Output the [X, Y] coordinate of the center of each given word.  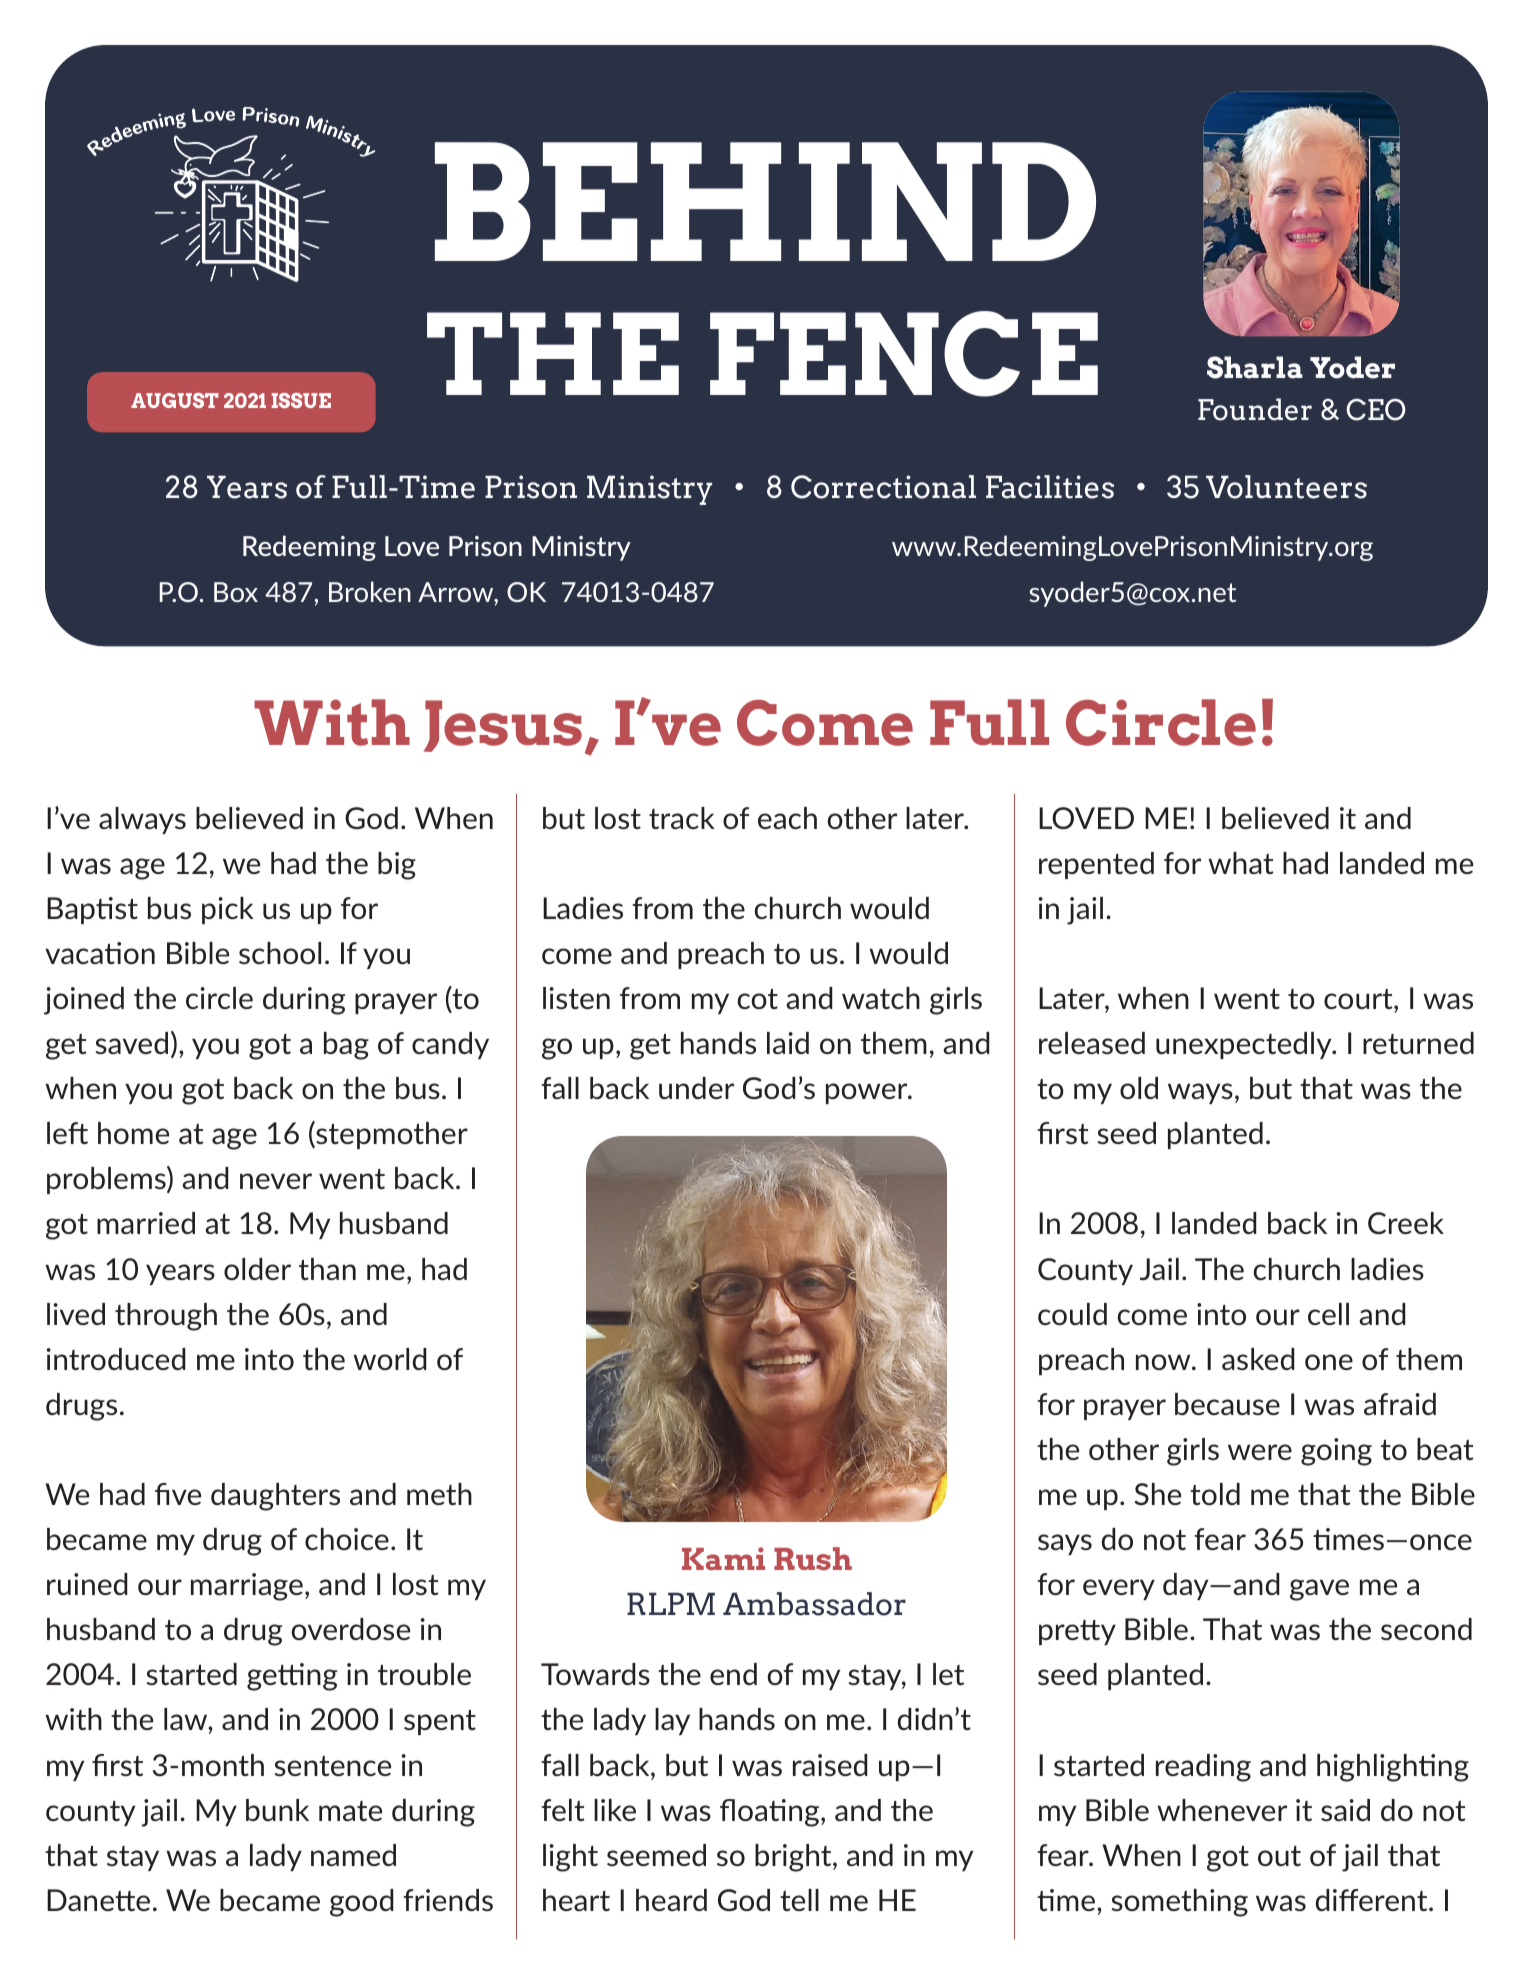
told [1215, 1494]
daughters [275, 1497]
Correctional [883, 487]
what [1241, 863]
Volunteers [1286, 487]
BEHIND [765, 201]
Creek [1406, 1223]
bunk [277, 1810]
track [682, 818]
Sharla [1255, 367]
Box [236, 592]
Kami [723, 1558]
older [257, 1269]
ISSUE [301, 400]
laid [788, 1043]
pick [228, 910]
